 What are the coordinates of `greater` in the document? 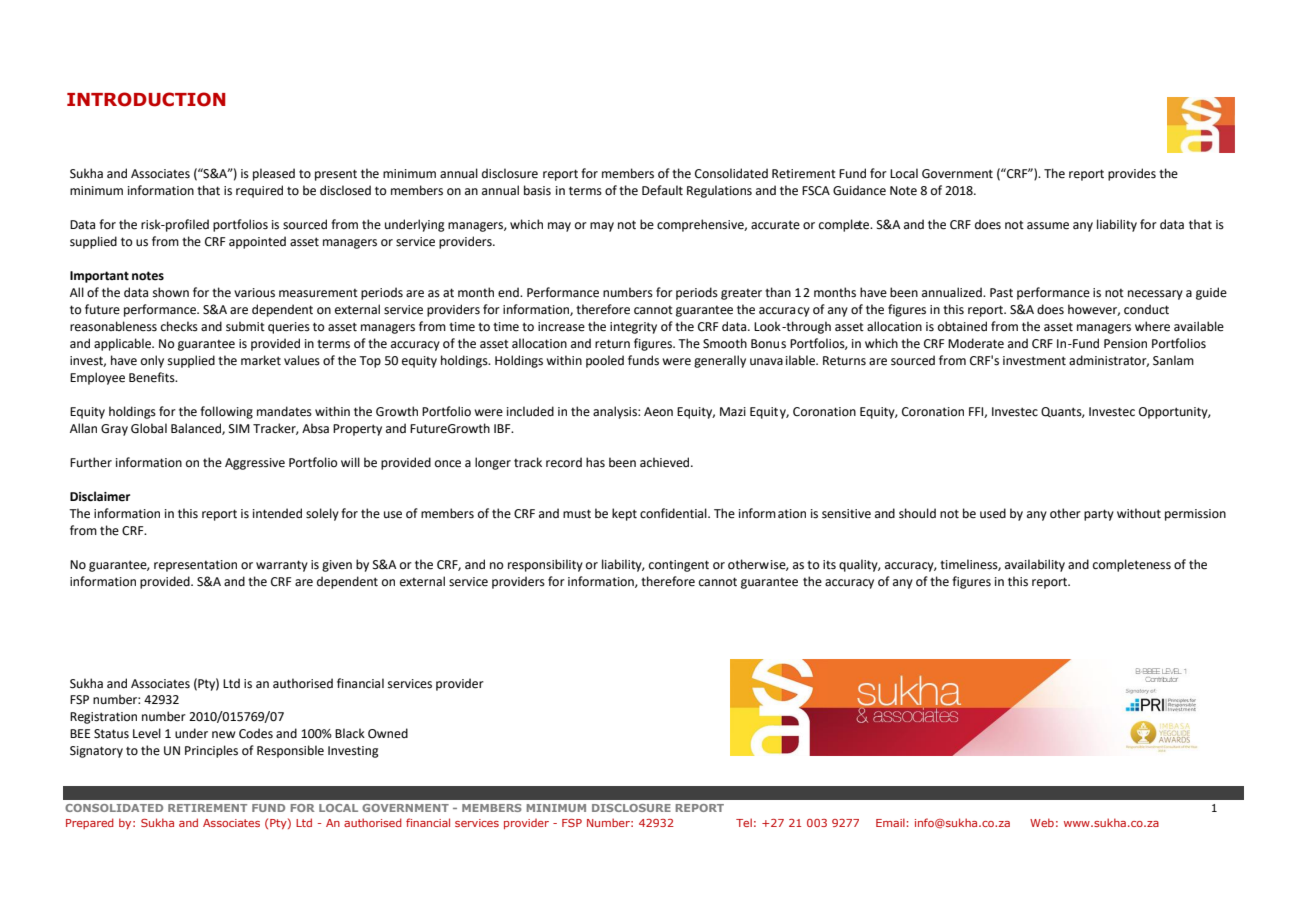 It's located at (741, 294).
